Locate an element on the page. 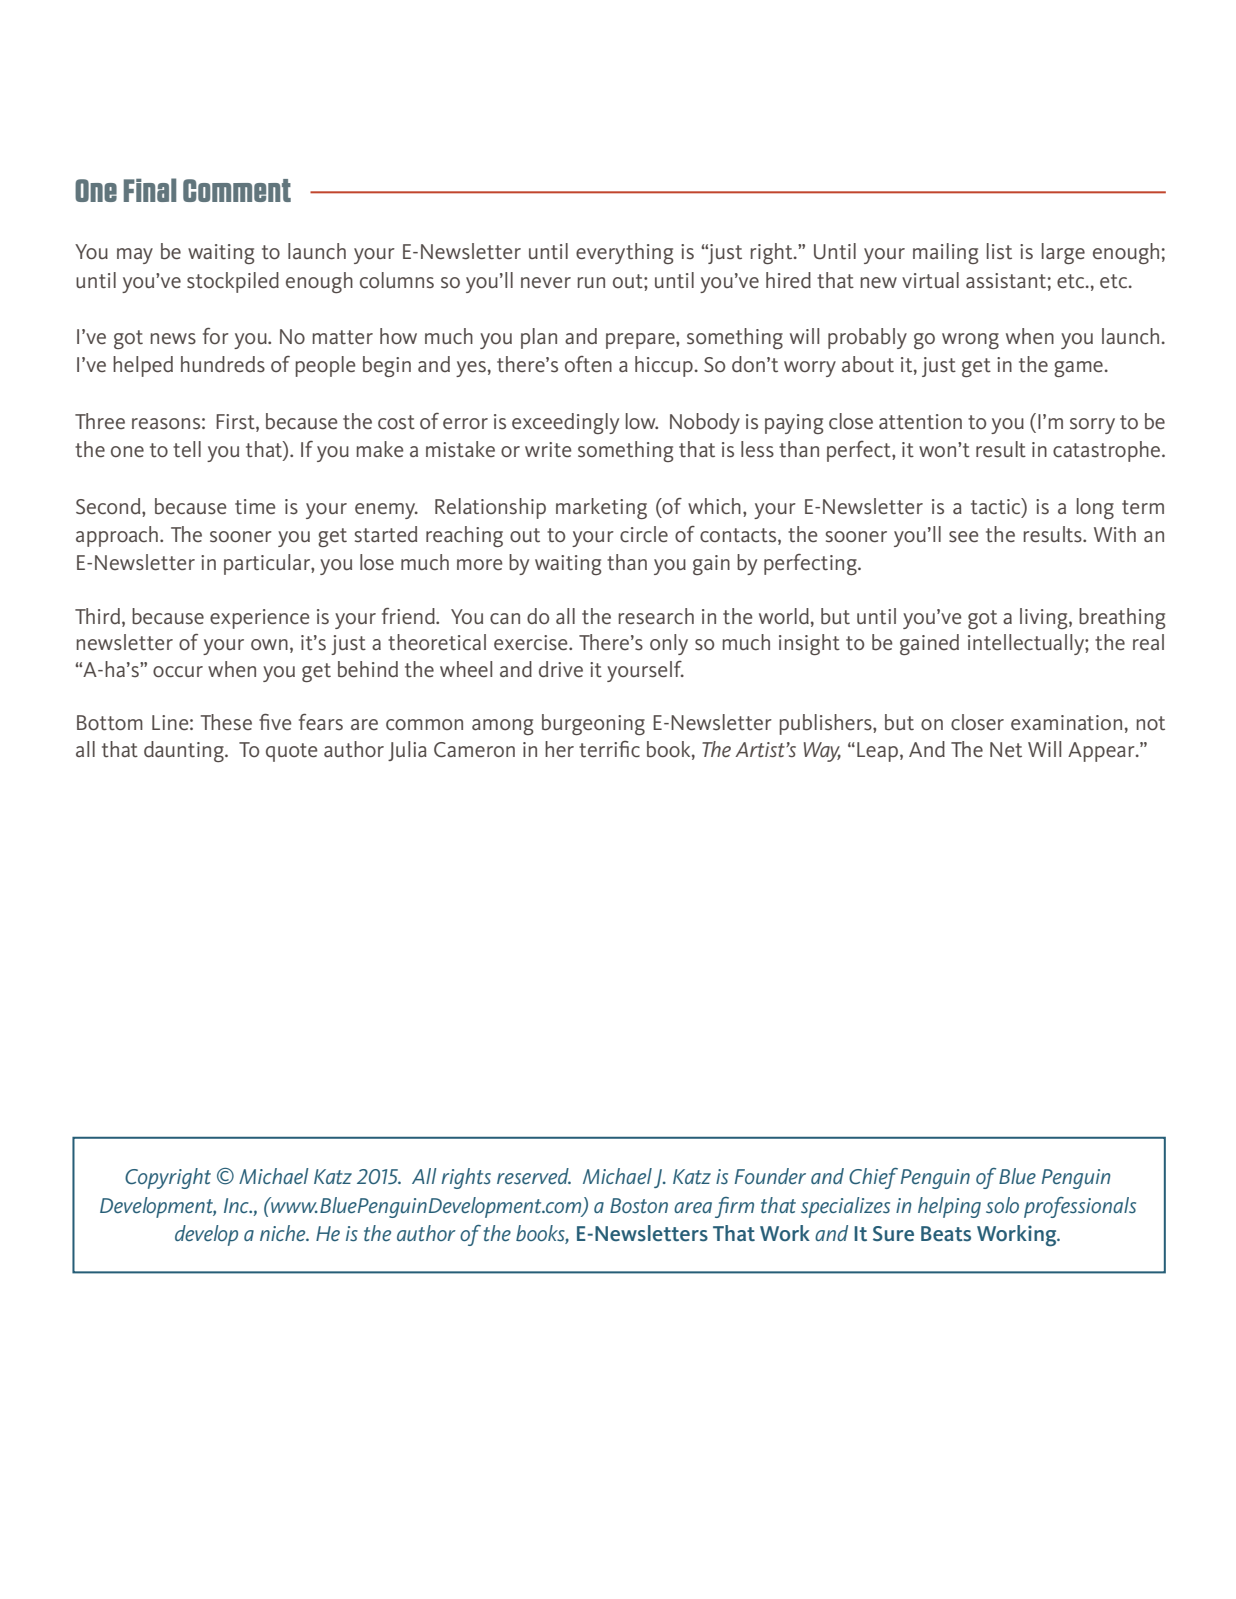 The height and width of the document is (1599, 1236). daunting is located at coordinates (185, 751).
